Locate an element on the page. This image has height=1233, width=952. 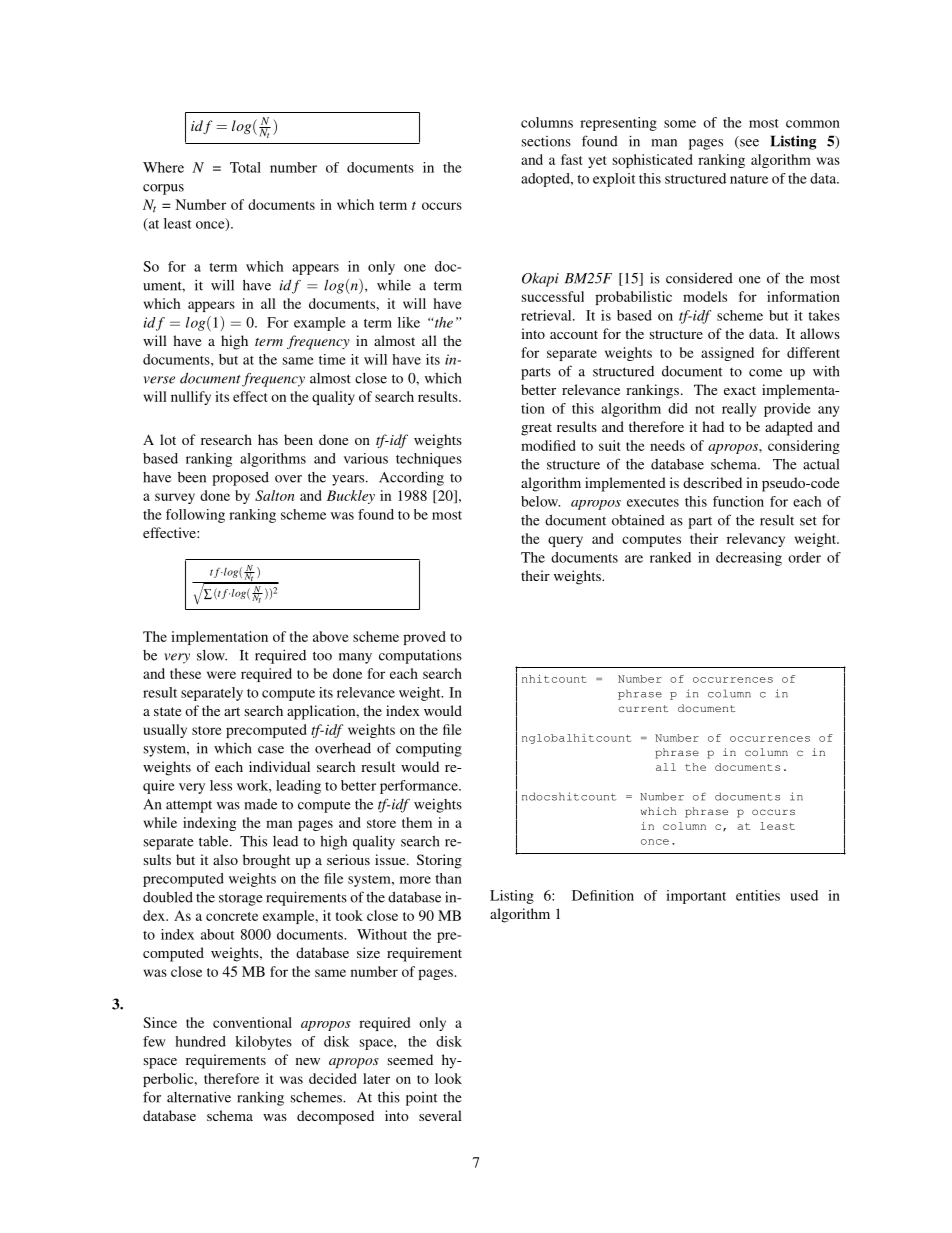
entities is located at coordinates (758, 895).
